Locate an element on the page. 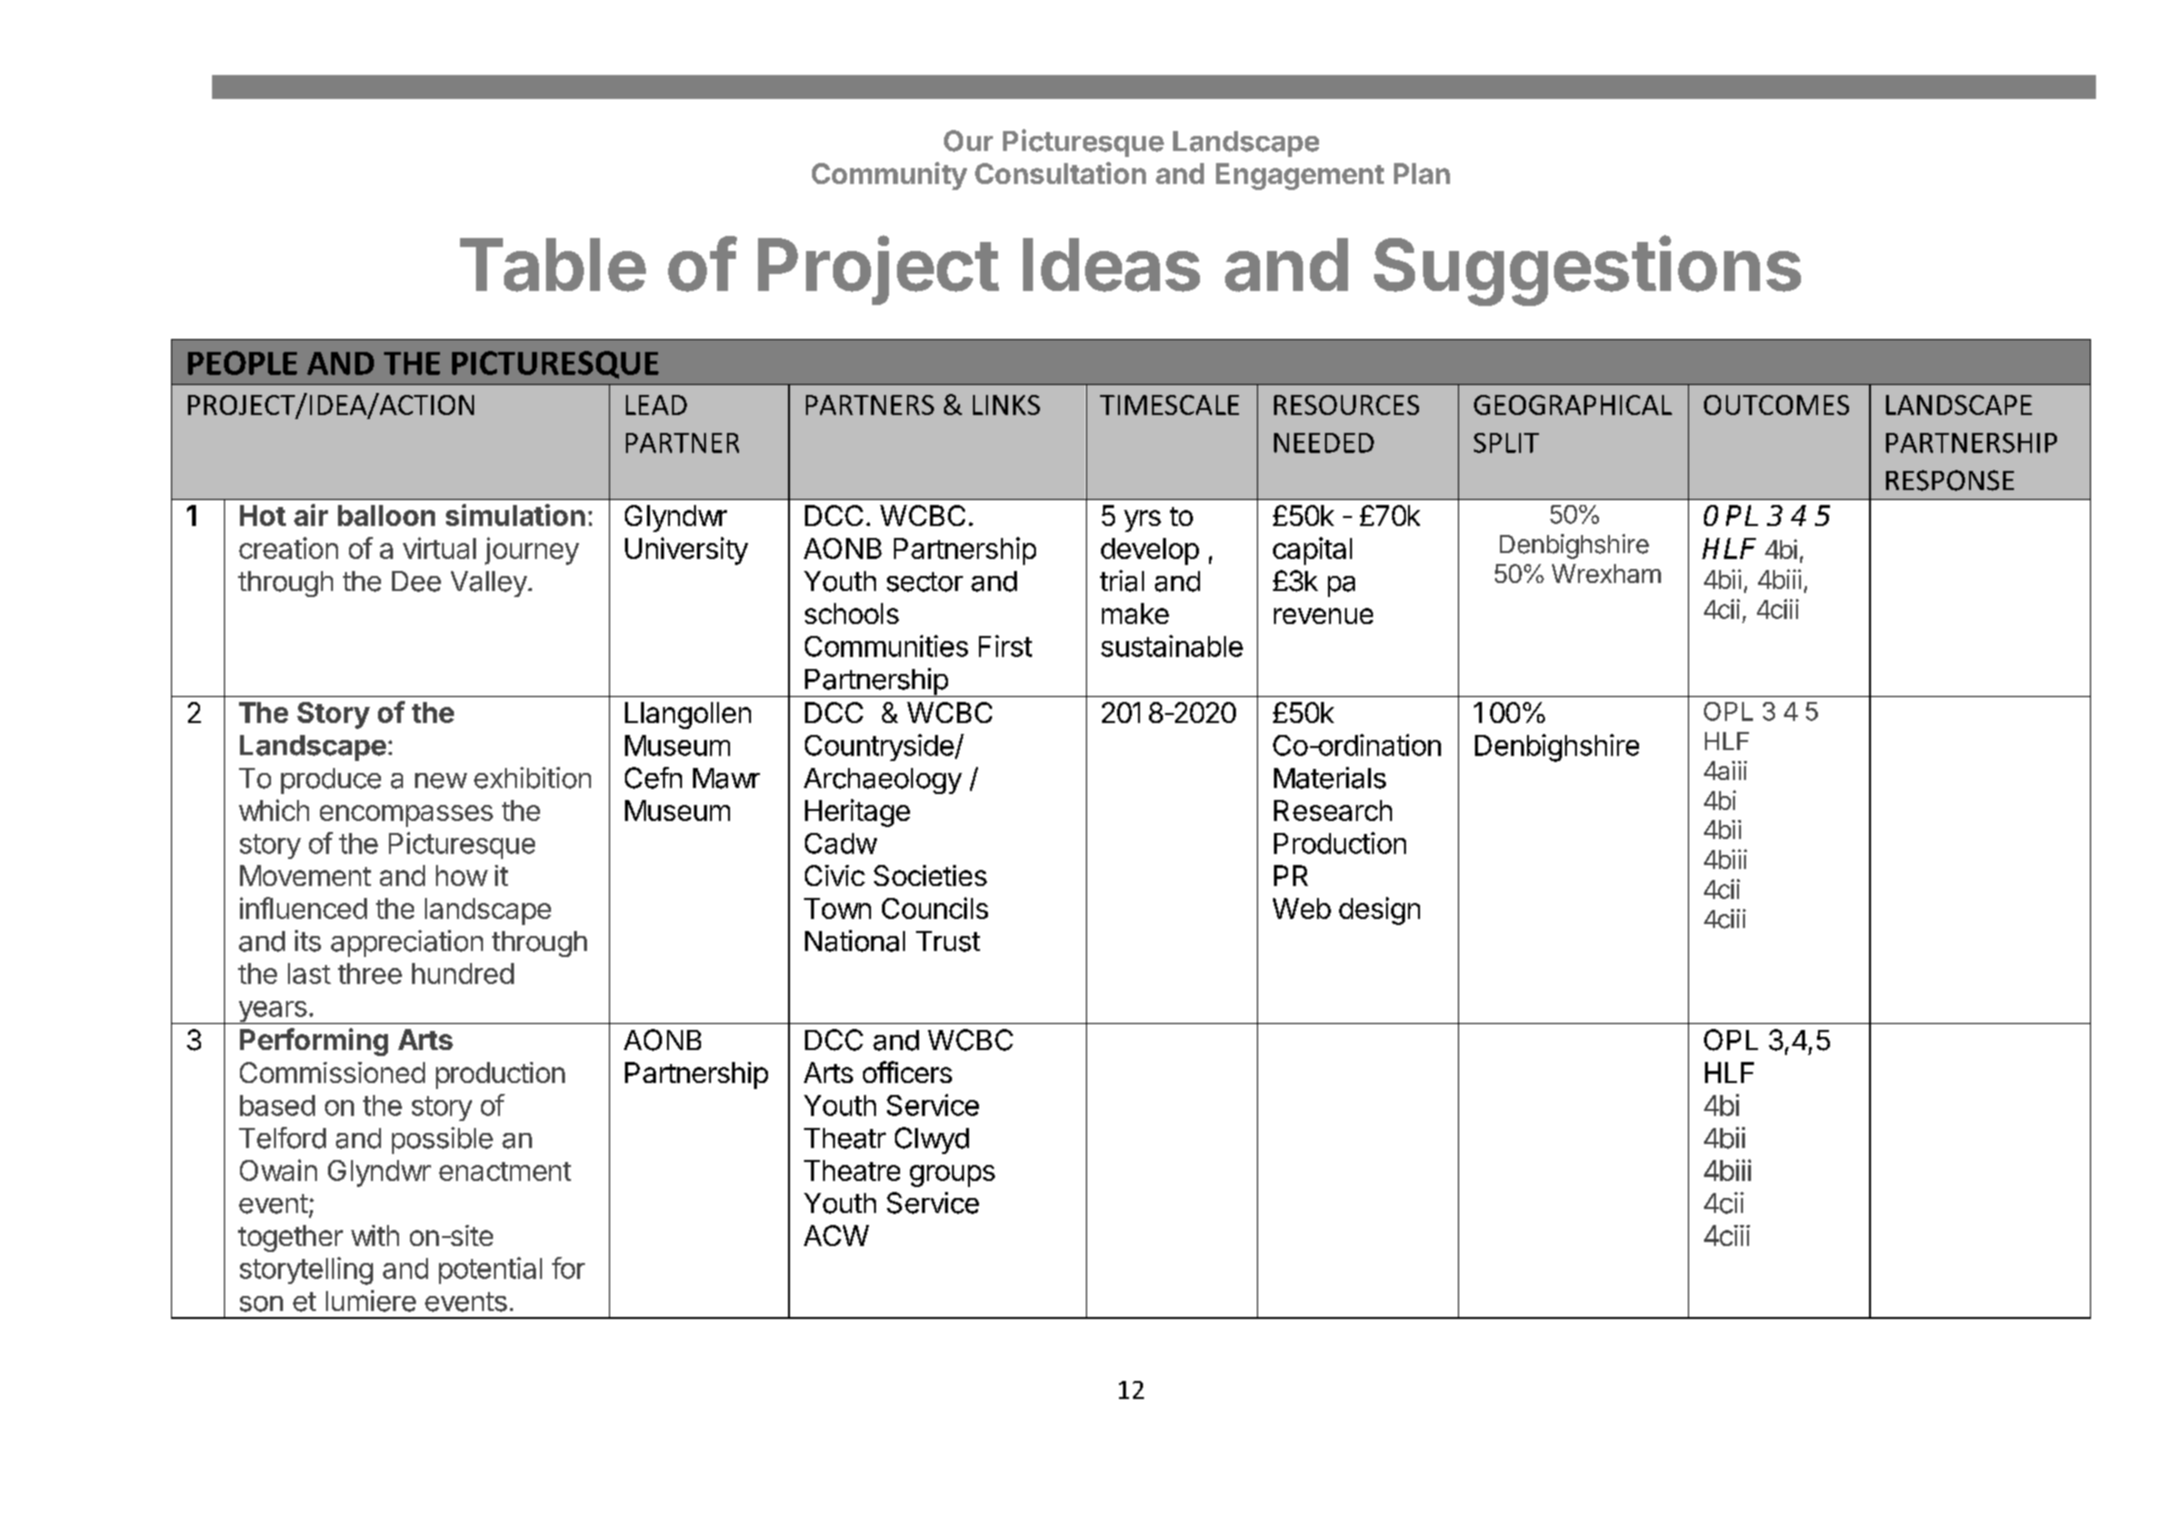  Countryside is located at coordinates (880, 747).
